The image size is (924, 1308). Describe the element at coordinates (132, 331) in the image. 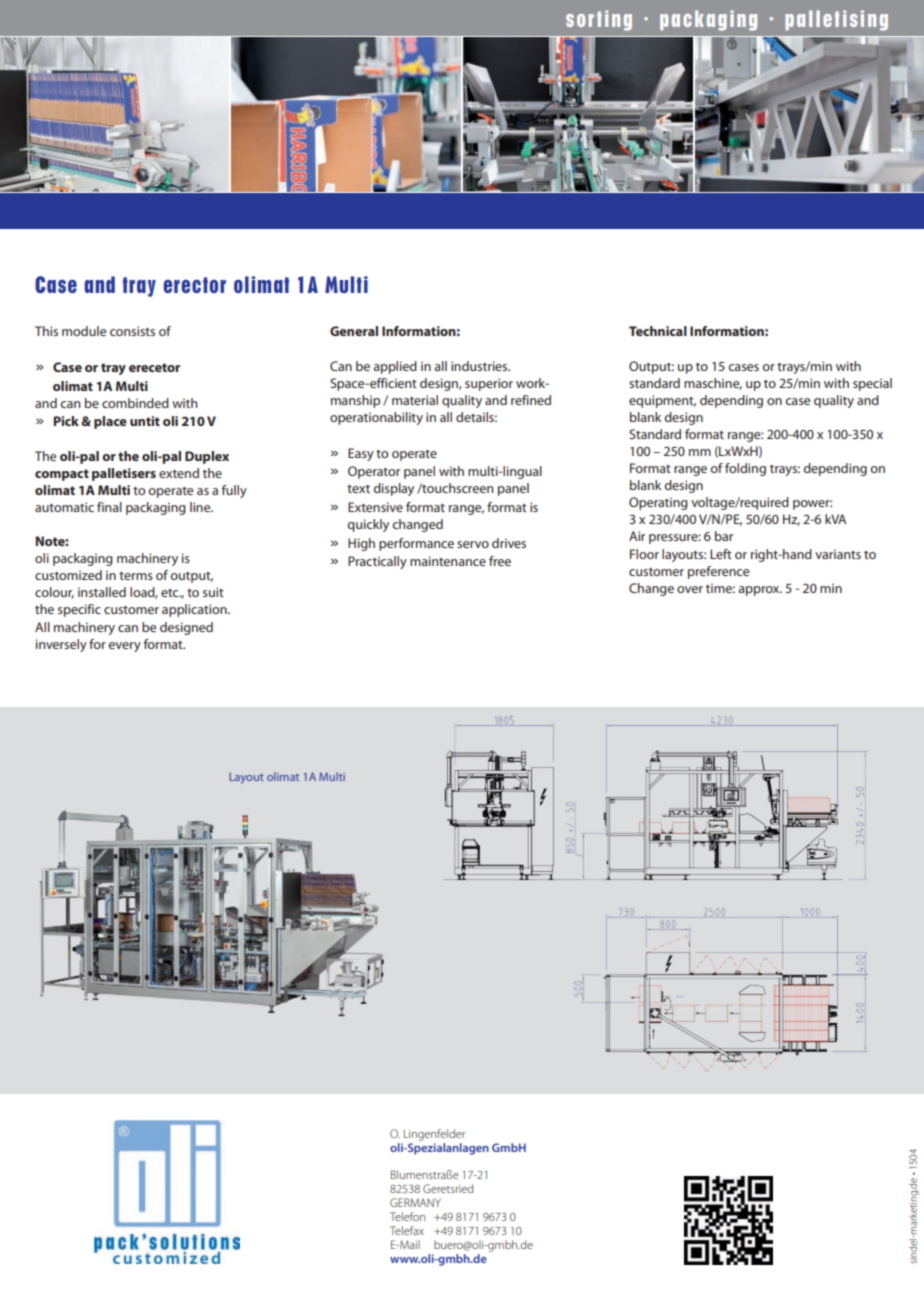

I see `consists` at that location.
